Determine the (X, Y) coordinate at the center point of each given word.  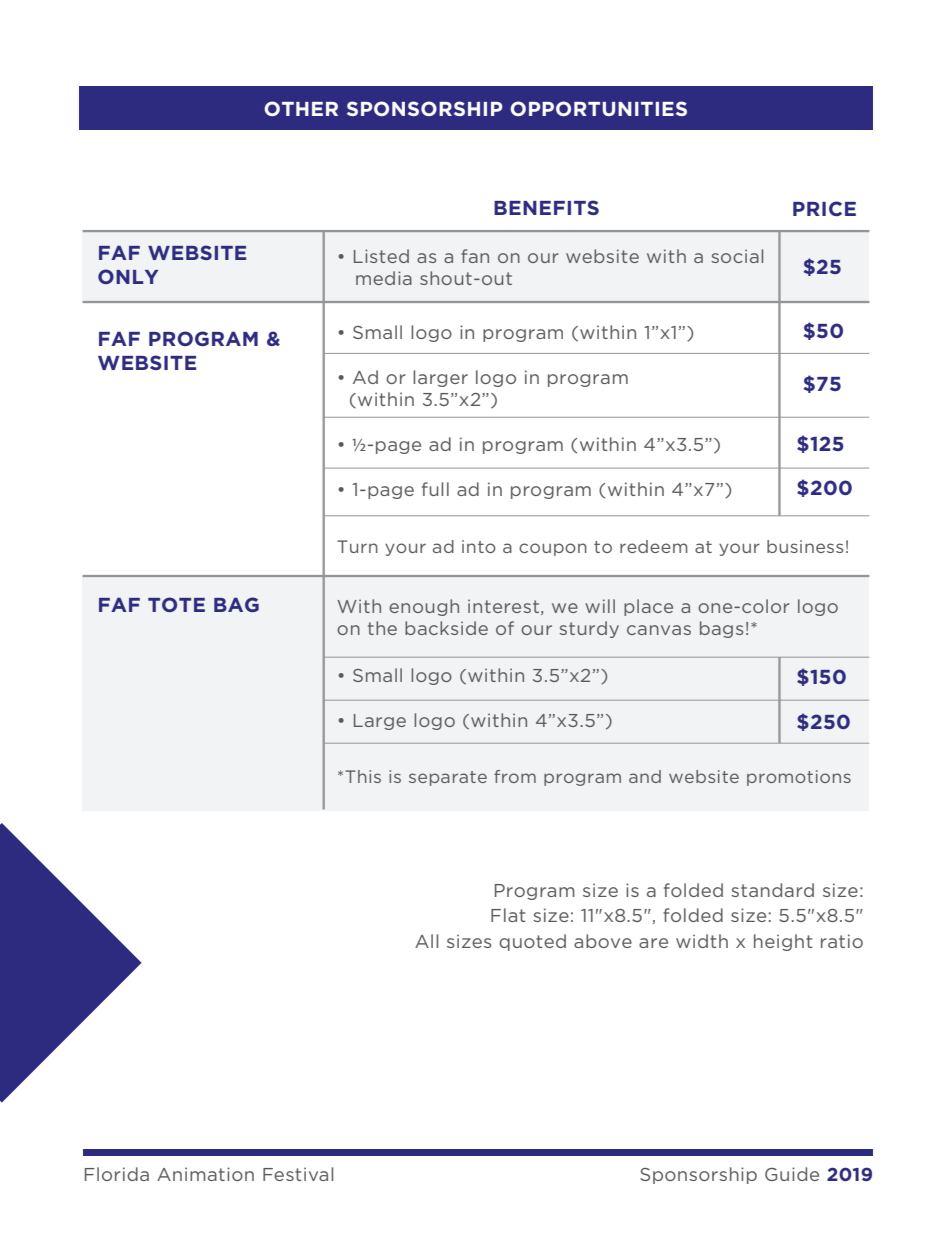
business (805, 546)
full (435, 489)
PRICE (824, 208)
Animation (205, 1174)
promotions (799, 778)
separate (448, 778)
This (363, 776)
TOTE (176, 604)
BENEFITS (546, 207)
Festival (298, 1174)
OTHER (301, 108)
